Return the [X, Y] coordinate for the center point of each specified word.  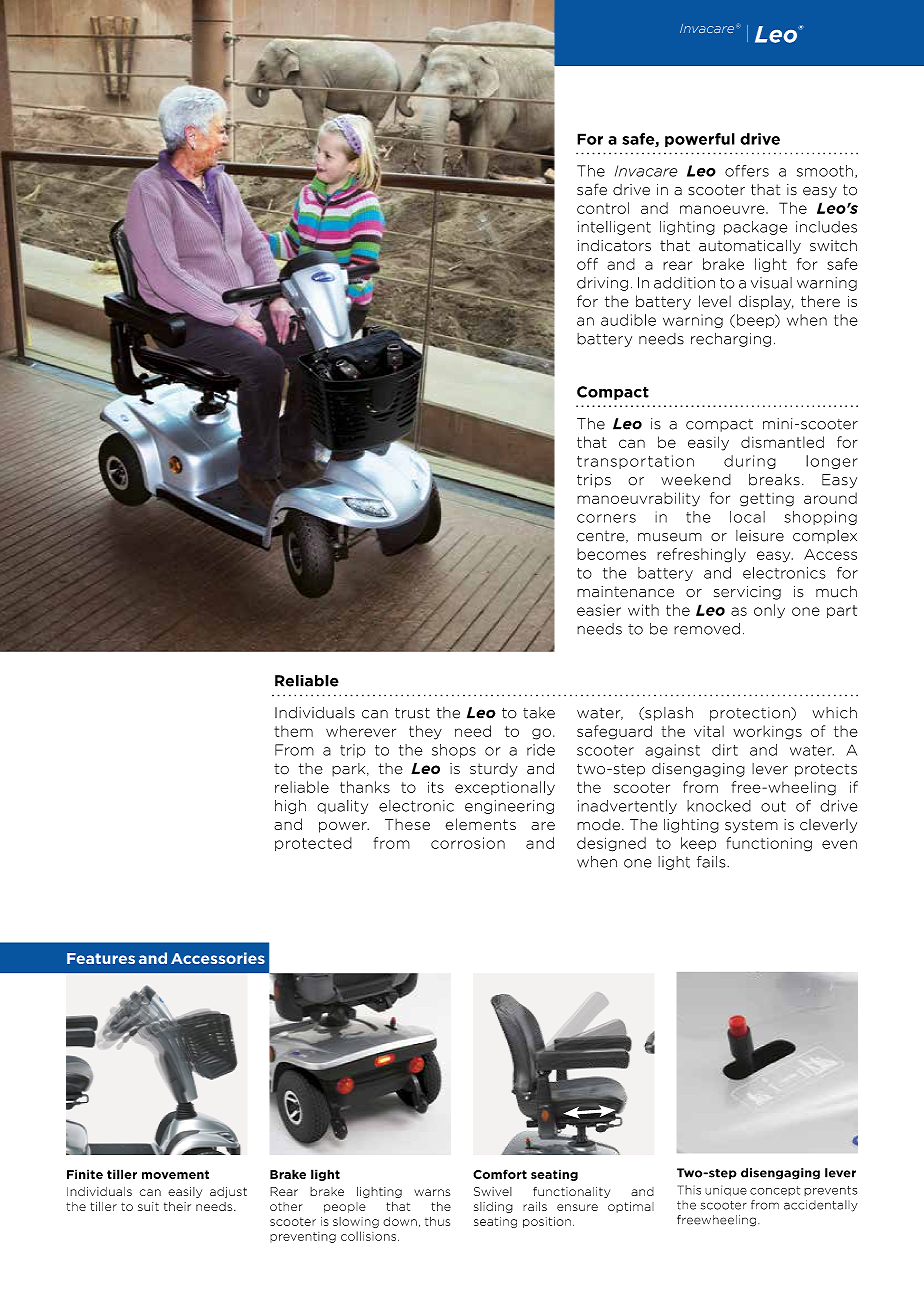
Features [101, 958]
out [773, 806]
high [290, 807]
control [603, 208]
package [755, 228]
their [177, 1206]
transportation [635, 462]
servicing [747, 593]
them [293, 731]
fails [712, 862]
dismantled [782, 442]
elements [481, 824]
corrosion [468, 843]
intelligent [614, 228]
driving [602, 284]
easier [599, 610]
